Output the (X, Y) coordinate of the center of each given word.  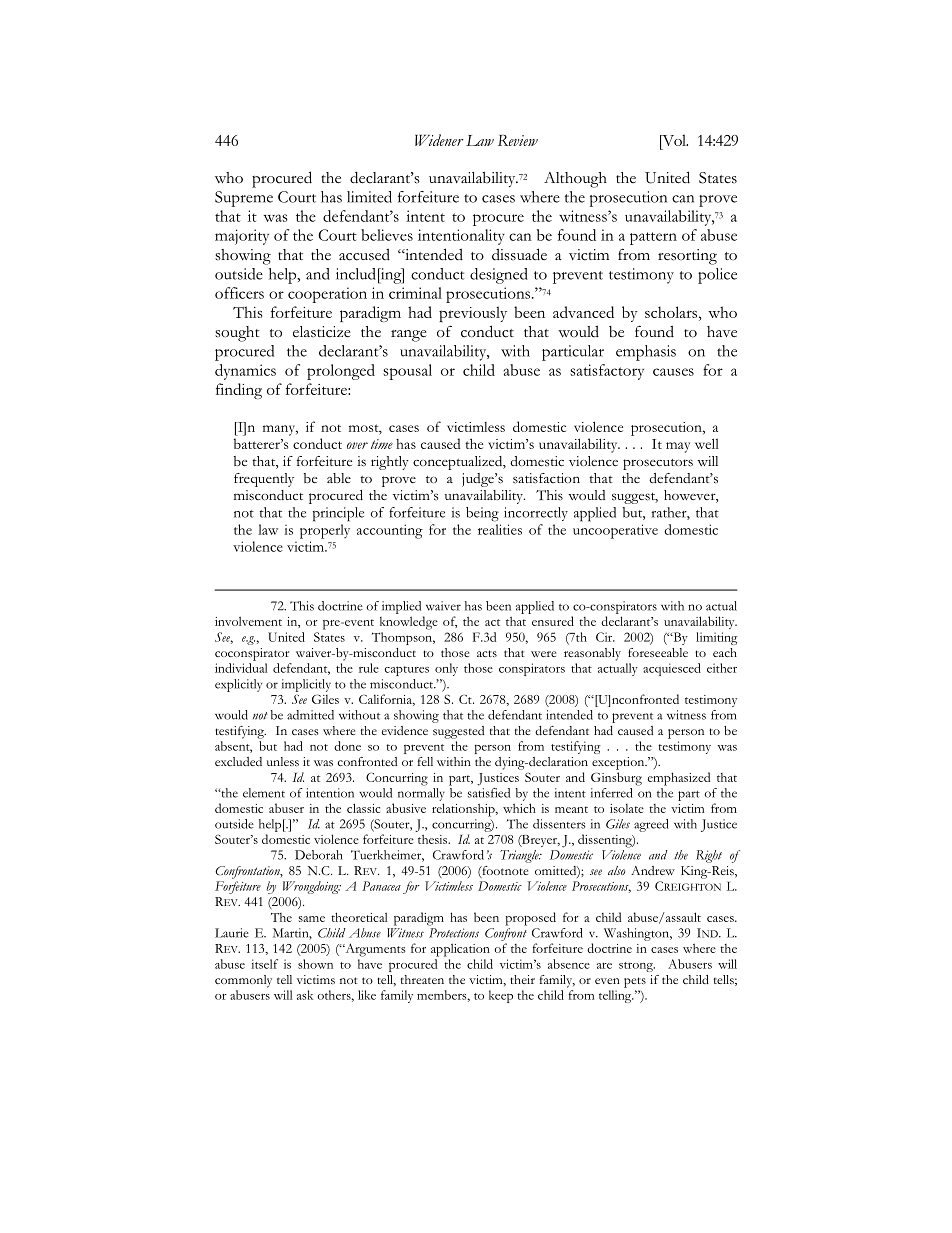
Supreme (244, 199)
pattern (653, 238)
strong (637, 967)
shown (315, 964)
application (460, 950)
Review (518, 140)
